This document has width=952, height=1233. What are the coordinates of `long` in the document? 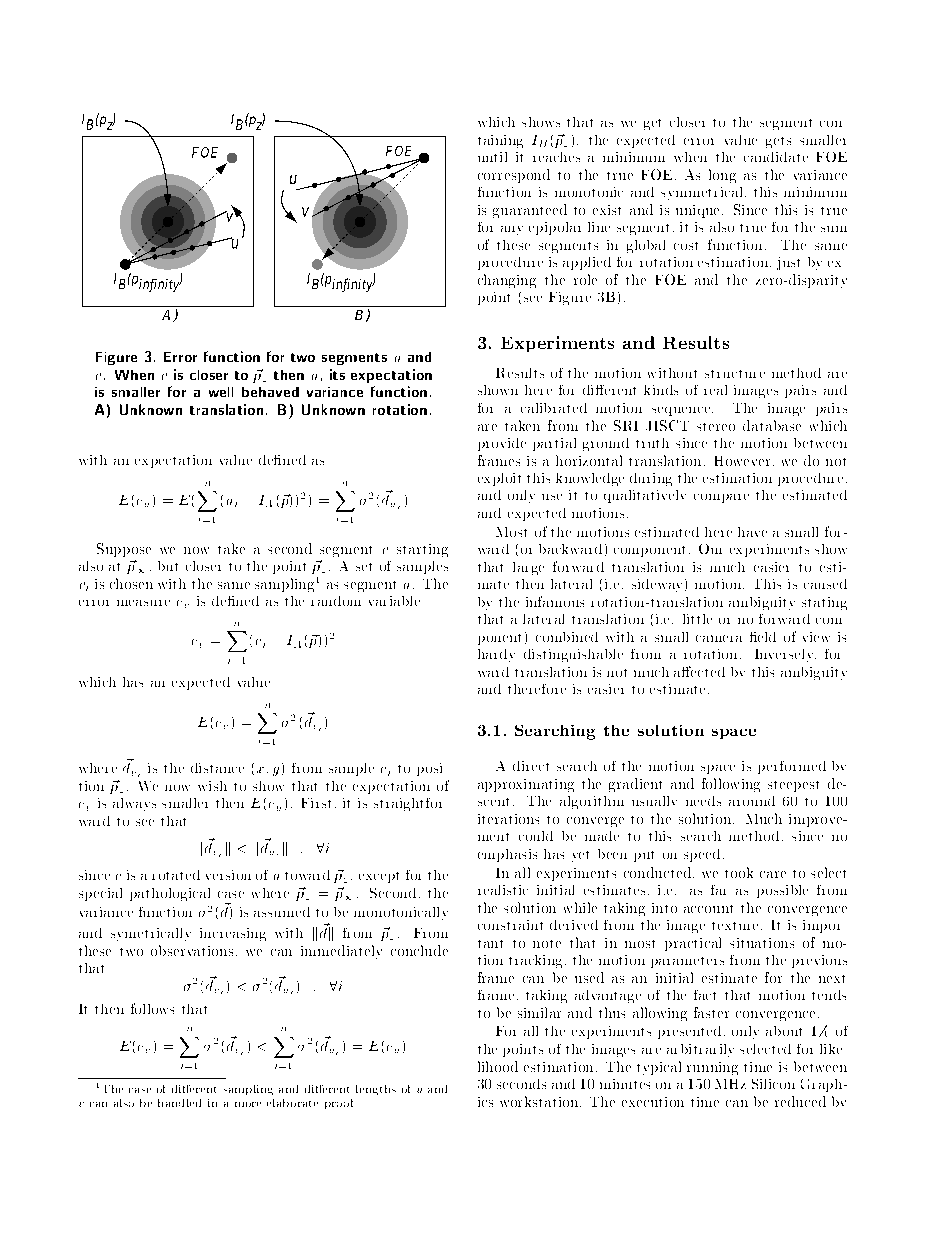 It's located at (722, 176).
